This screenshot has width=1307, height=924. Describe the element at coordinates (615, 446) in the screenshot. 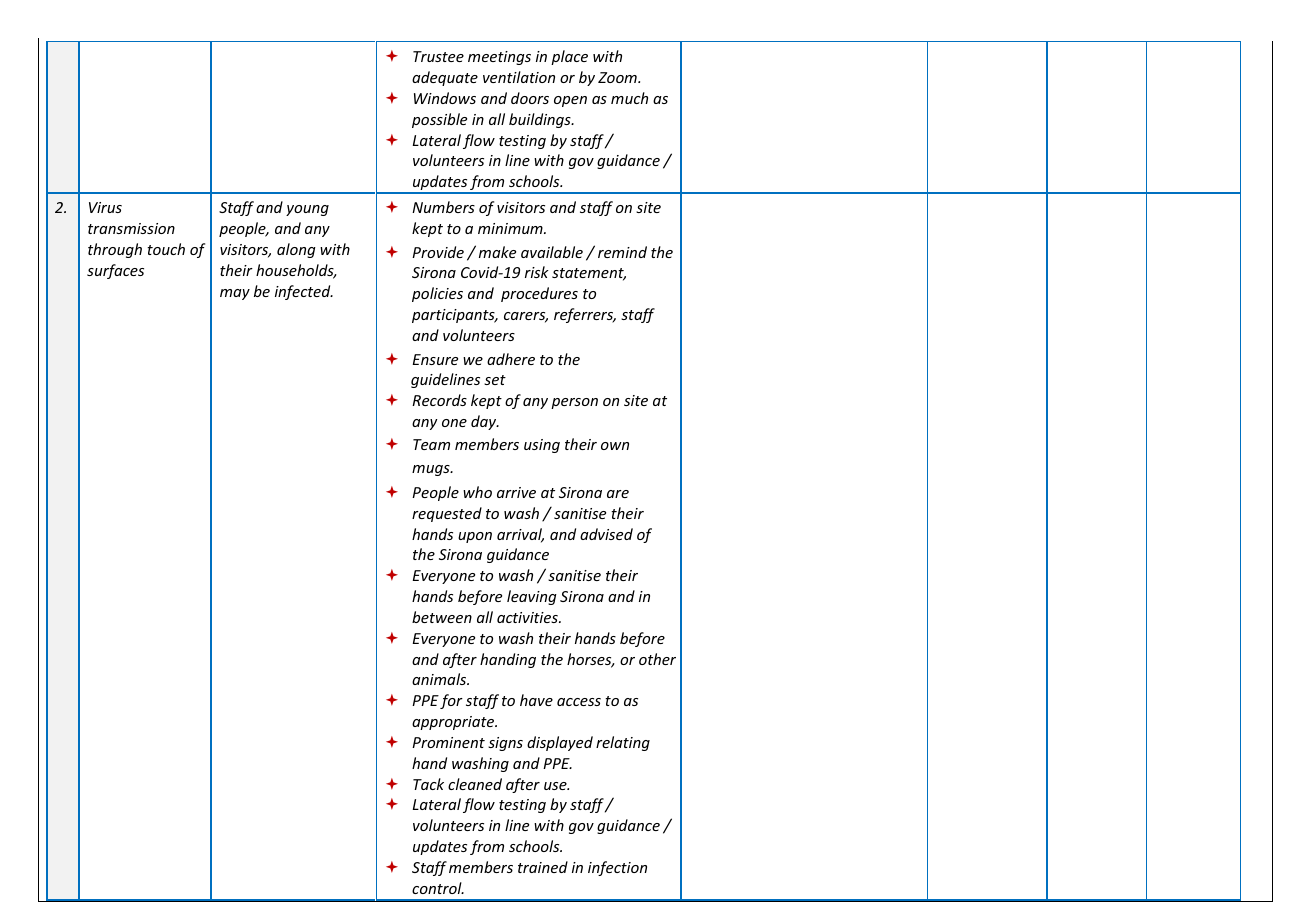

I see `own` at that location.
